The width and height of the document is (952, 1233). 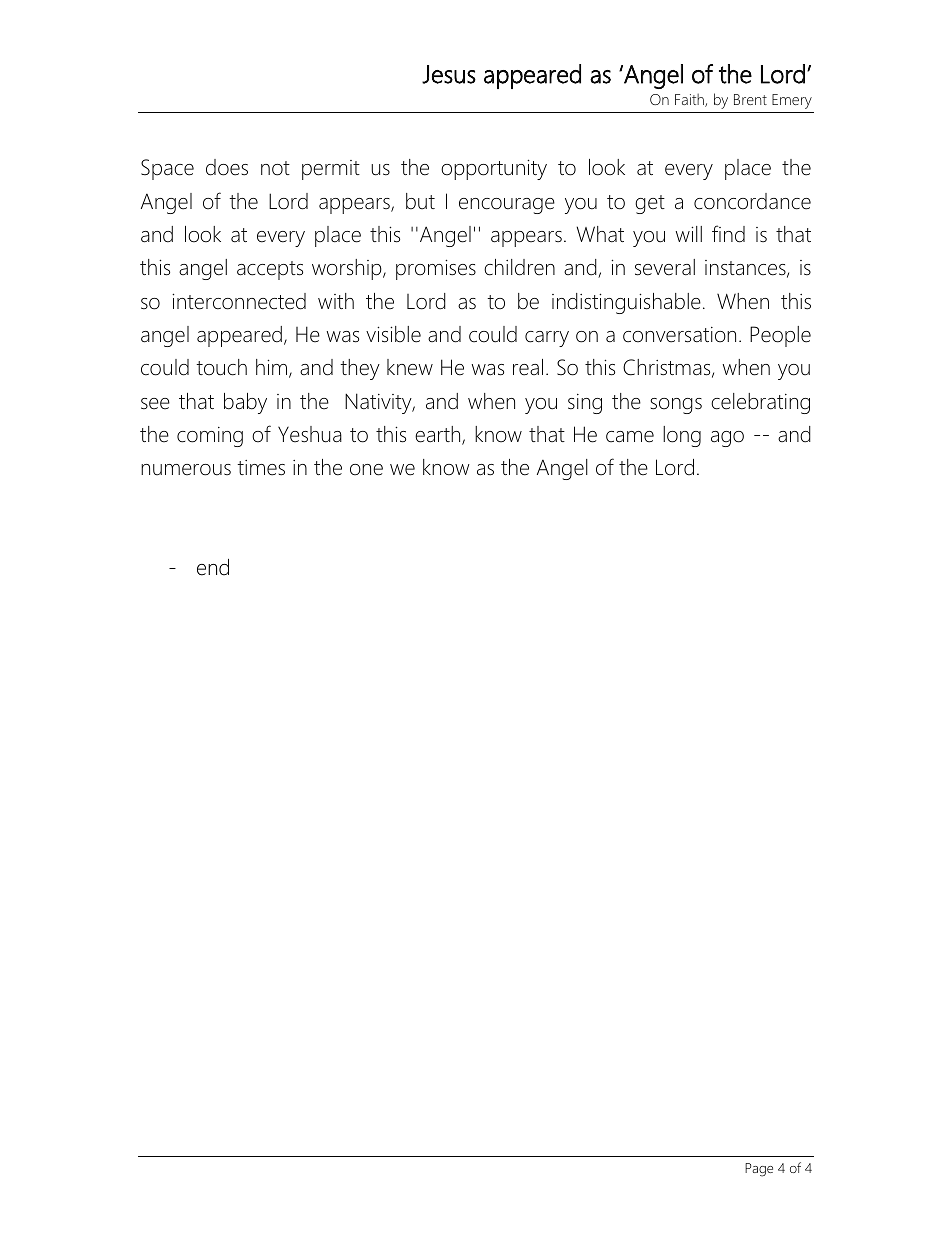 What do you see at coordinates (261, 468) in the document?
I see `times` at bounding box center [261, 468].
